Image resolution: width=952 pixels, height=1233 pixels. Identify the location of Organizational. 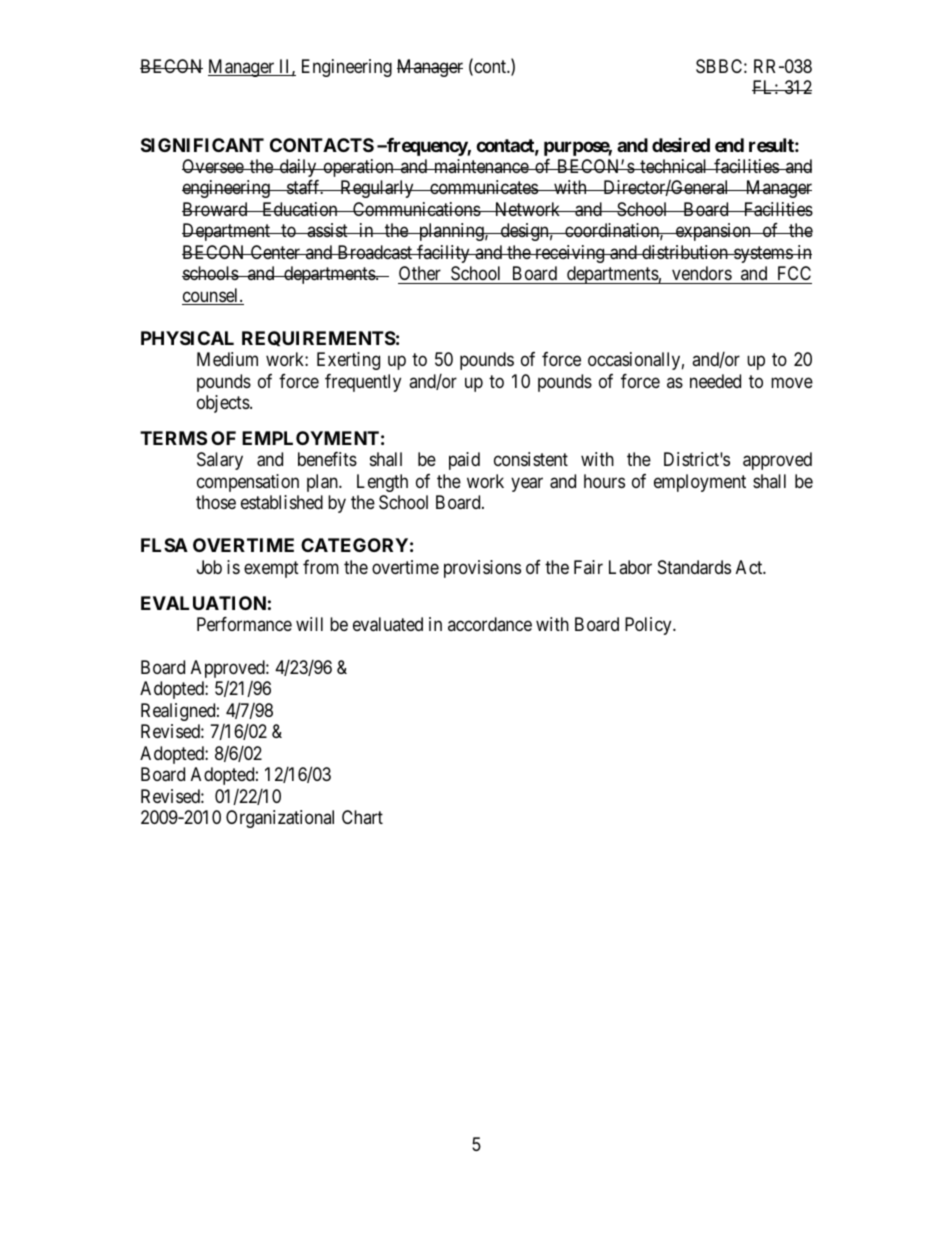
(280, 819).
